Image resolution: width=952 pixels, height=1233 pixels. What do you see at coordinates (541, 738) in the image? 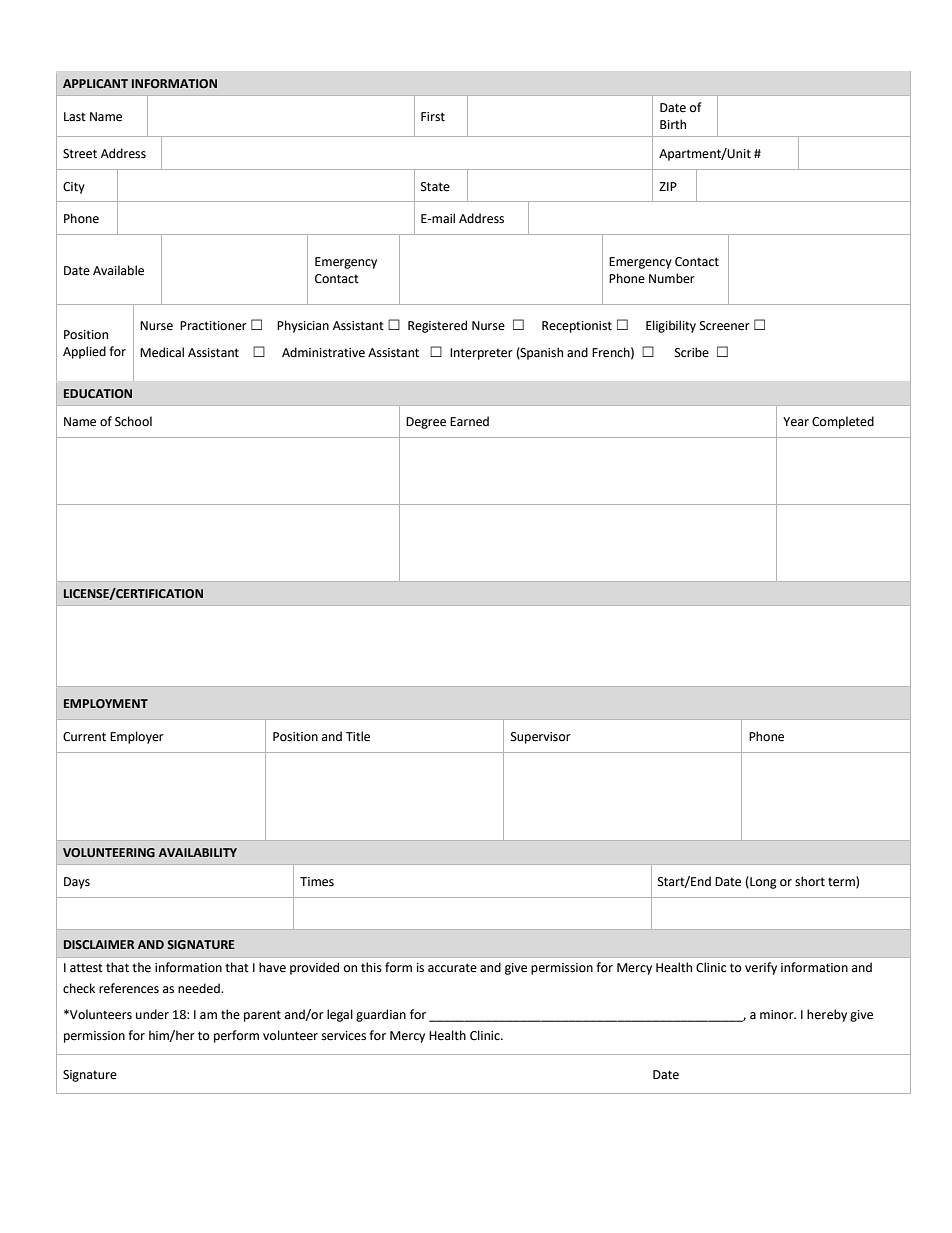
I see `Supervisor` at bounding box center [541, 738].
